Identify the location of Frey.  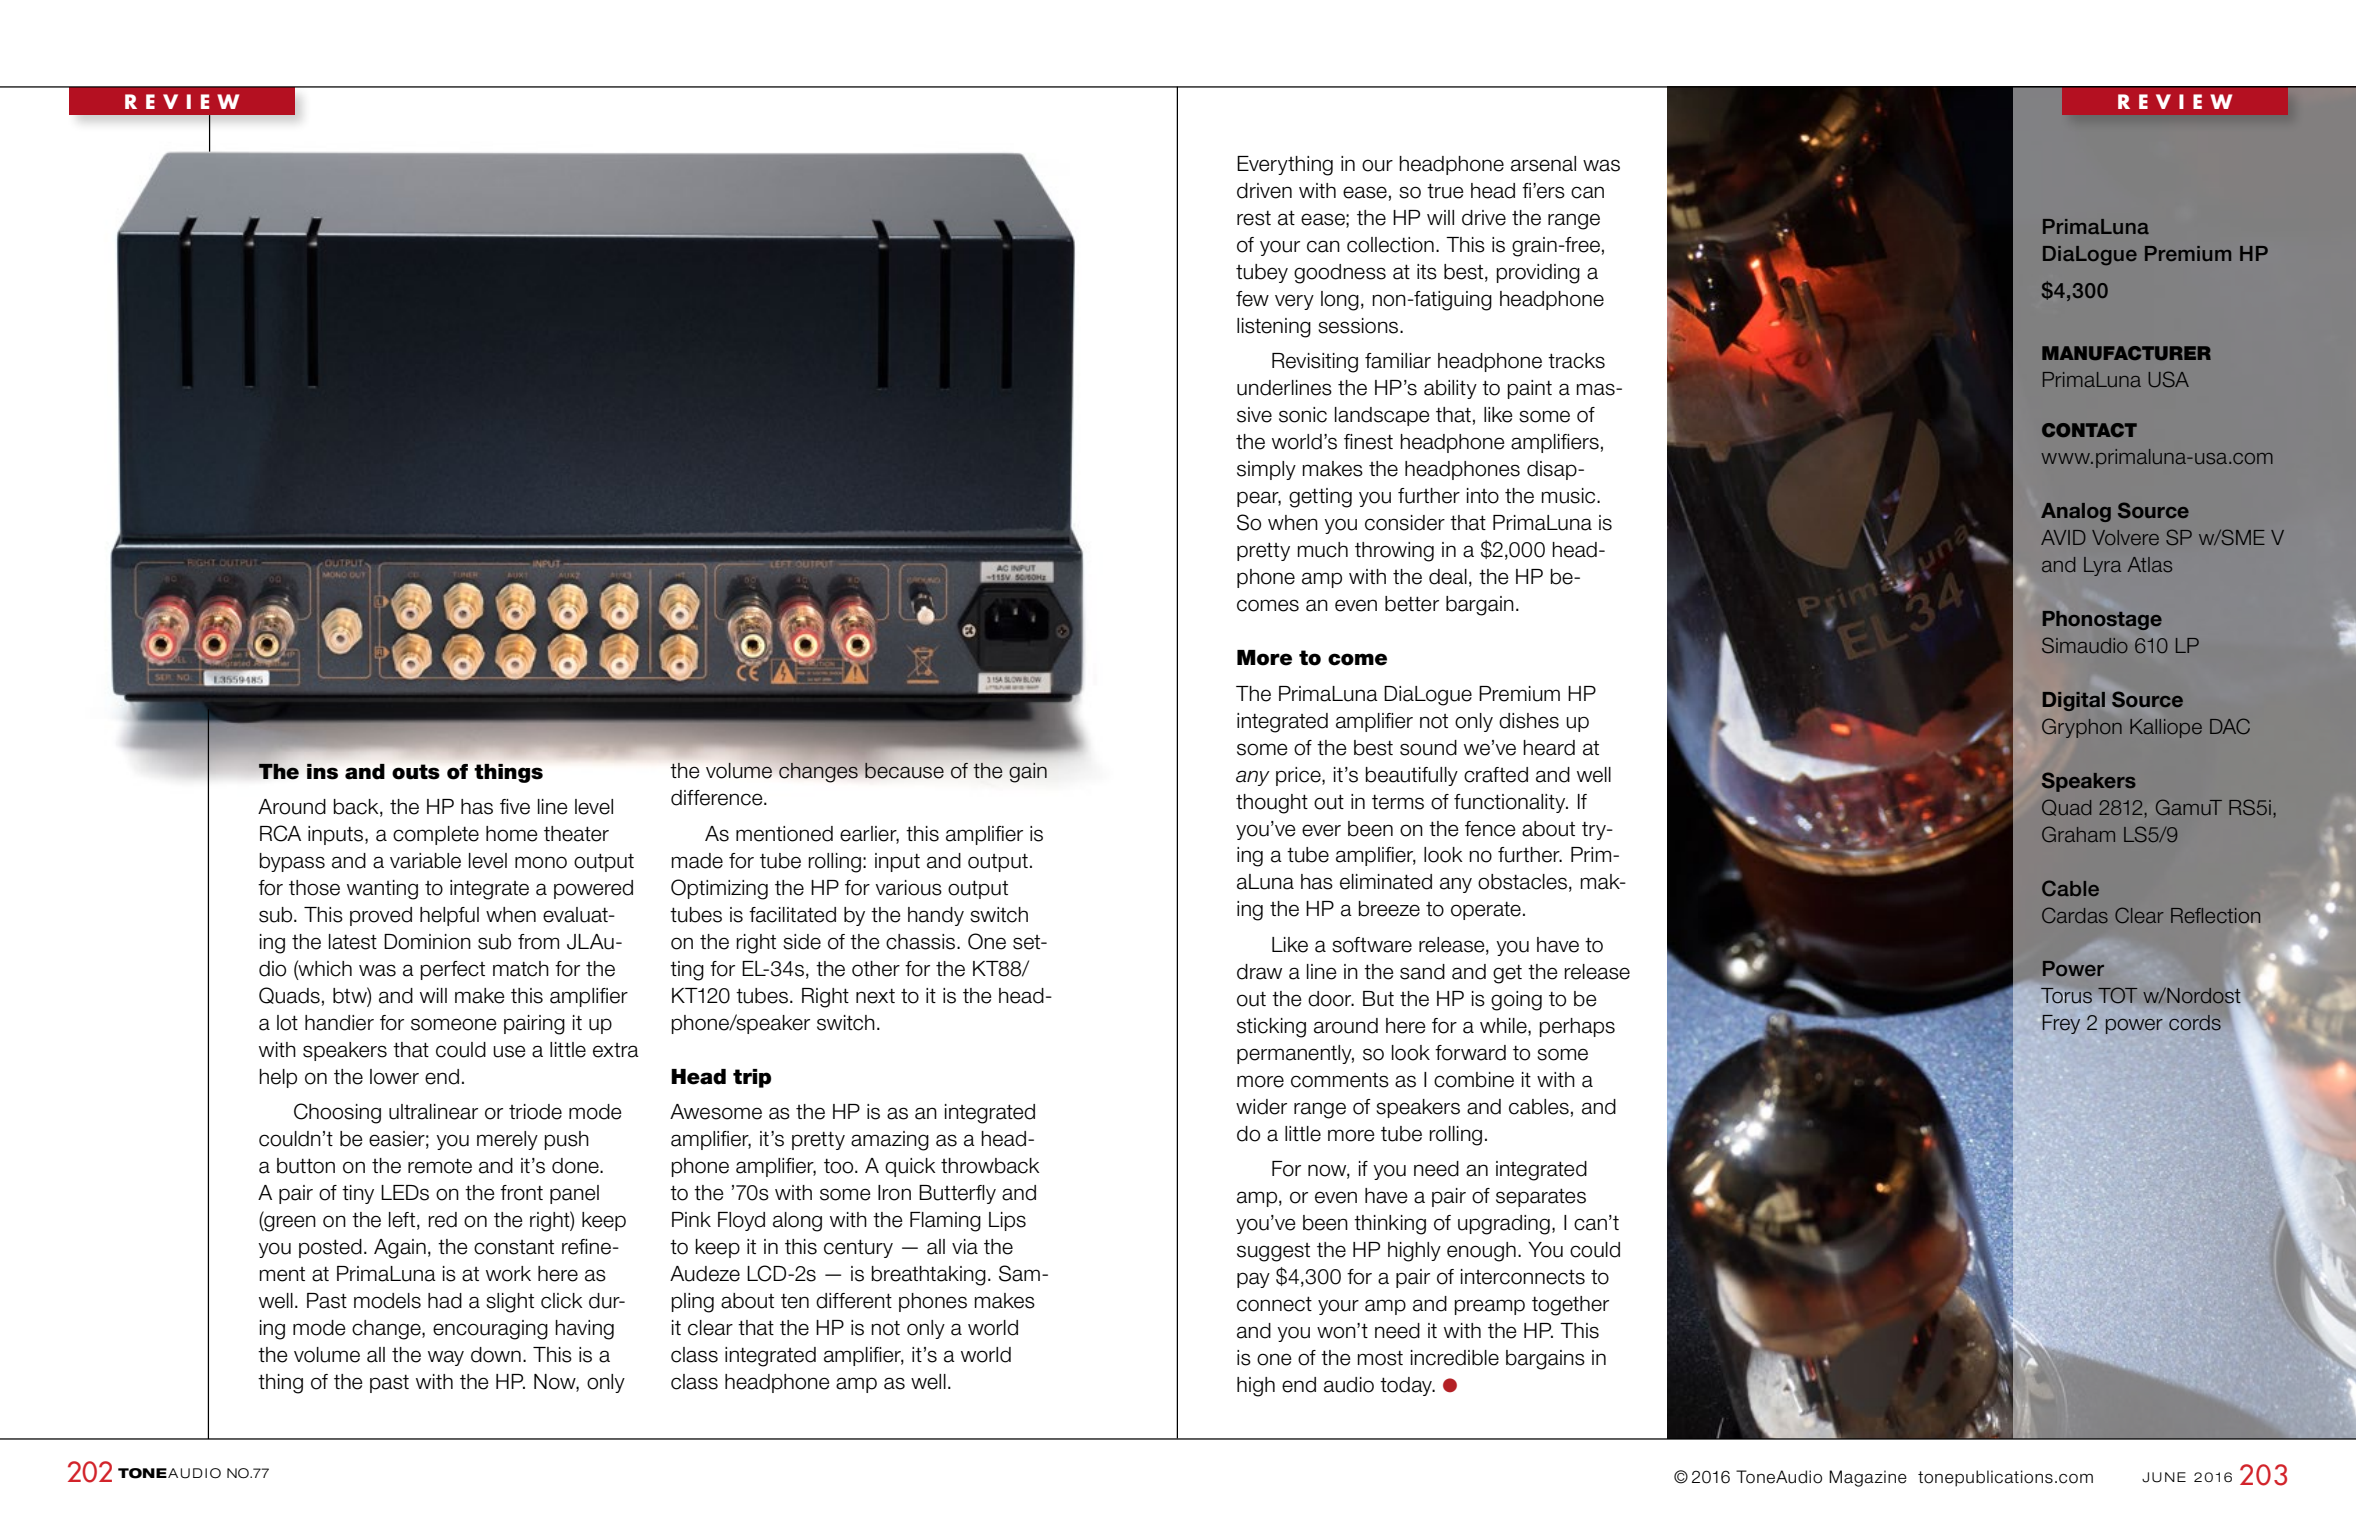
(2061, 1024).
